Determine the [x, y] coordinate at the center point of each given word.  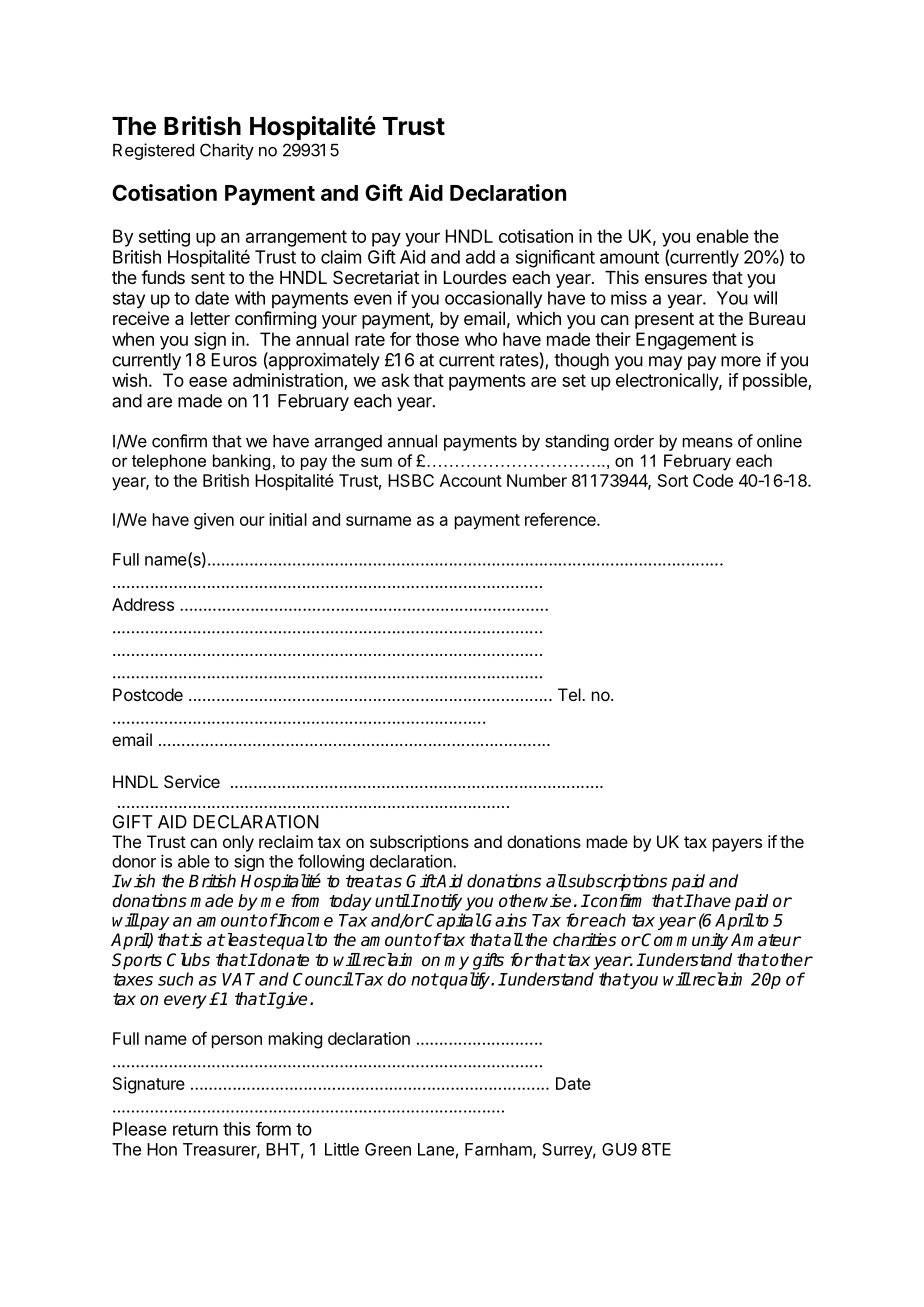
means [708, 443]
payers [737, 845]
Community [684, 941]
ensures [676, 279]
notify [440, 902]
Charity [227, 151]
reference [561, 519]
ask [396, 380]
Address [143, 604]
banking [241, 462]
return [195, 1129]
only [238, 843]
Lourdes [475, 277]
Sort [673, 480]
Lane [436, 1149]
